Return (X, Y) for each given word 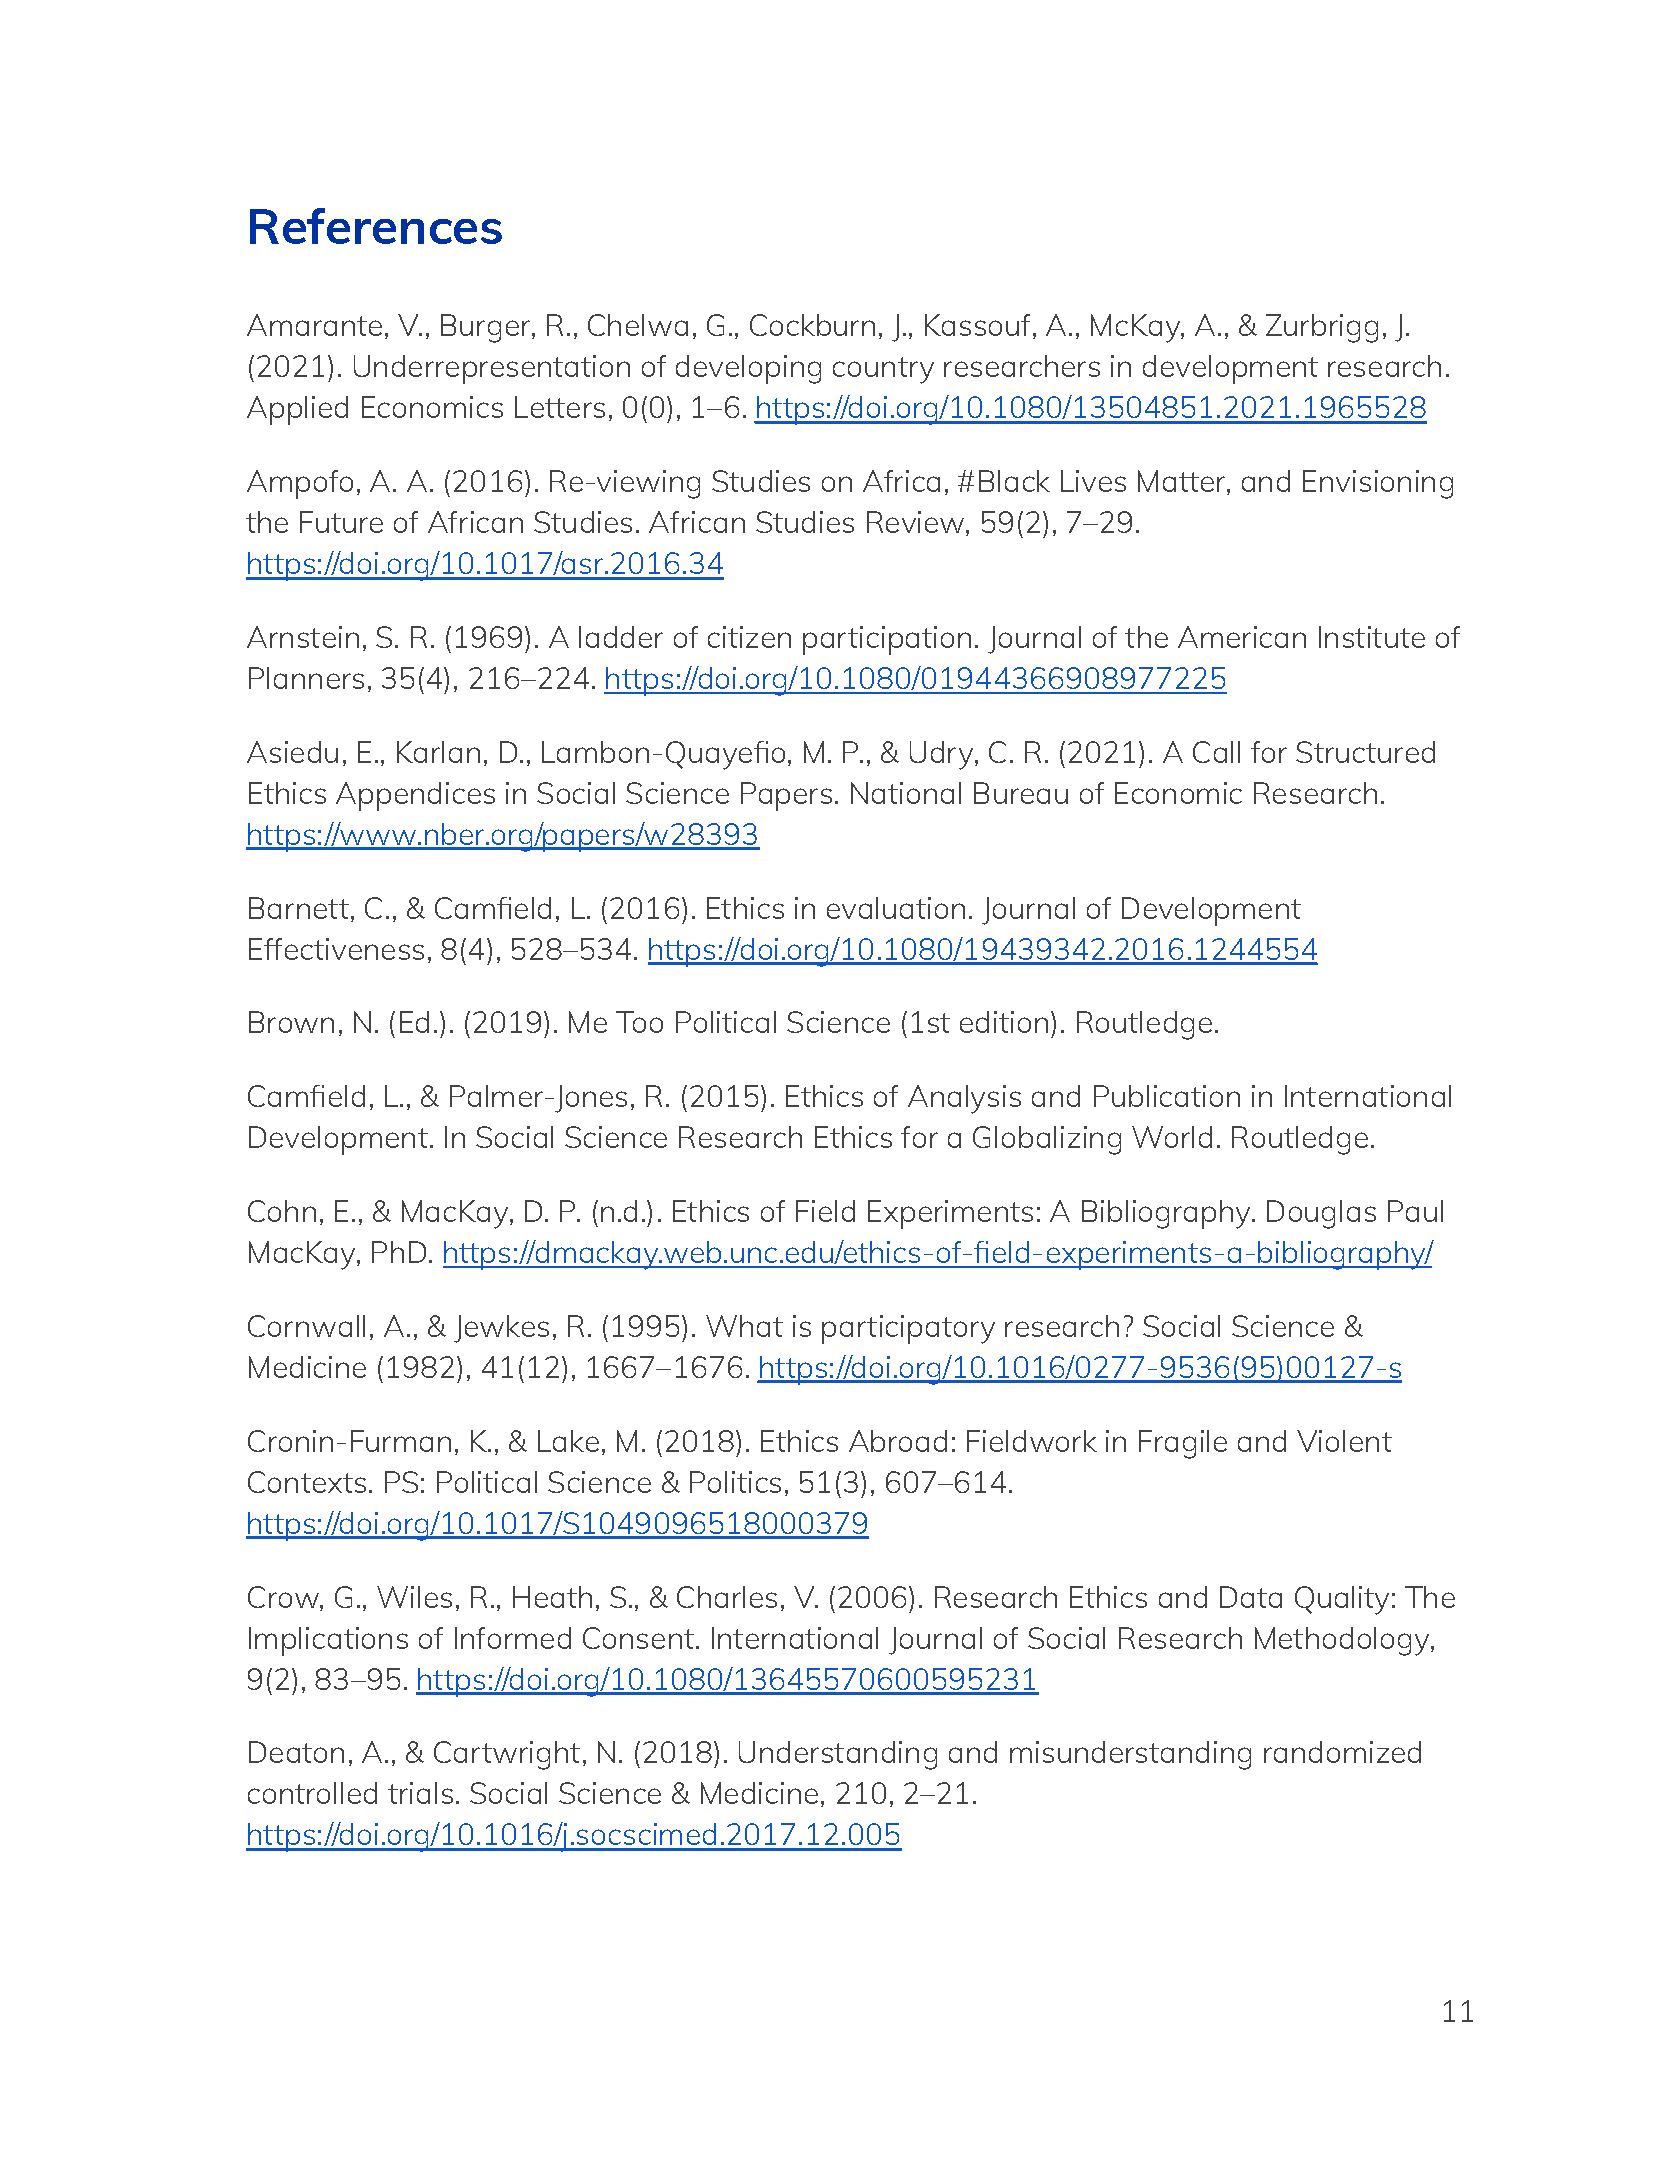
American (1242, 637)
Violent (1344, 1441)
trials (420, 1793)
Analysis (964, 1099)
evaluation (896, 908)
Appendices (415, 796)
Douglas (1321, 1214)
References (376, 226)
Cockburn (812, 325)
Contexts (307, 1482)
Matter (1183, 482)
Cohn (282, 1211)
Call (1216, 752)
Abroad (898, 1441)
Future (341, 522)
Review (917, 523)
